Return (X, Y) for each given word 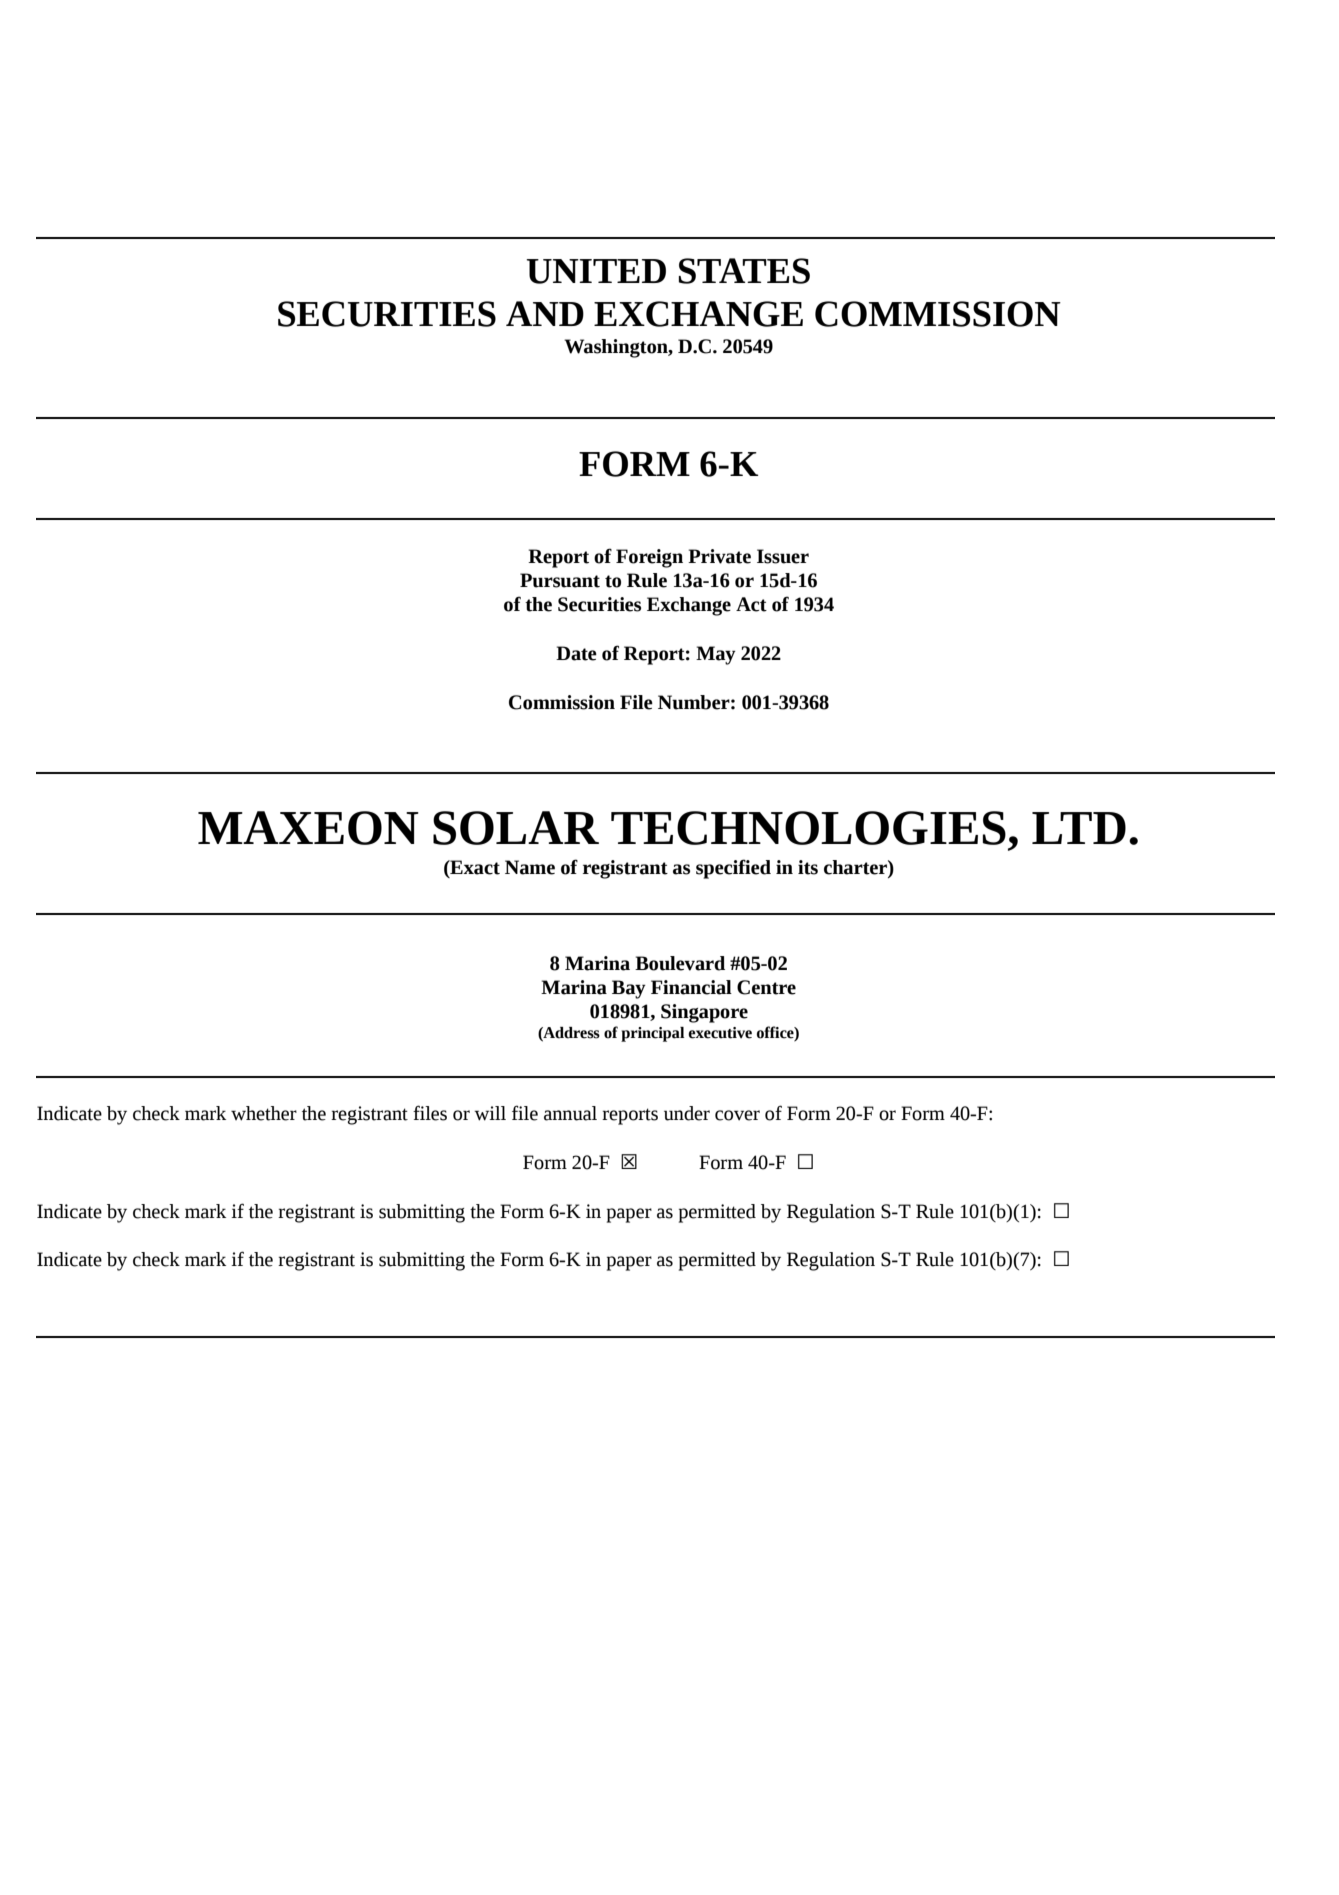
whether (264, 1113)
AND (545, 313)
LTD (1079, 828)
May (716, 655)
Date (576, 653)
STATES (744, 271)
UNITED (596, 271)
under (687, 1113)
